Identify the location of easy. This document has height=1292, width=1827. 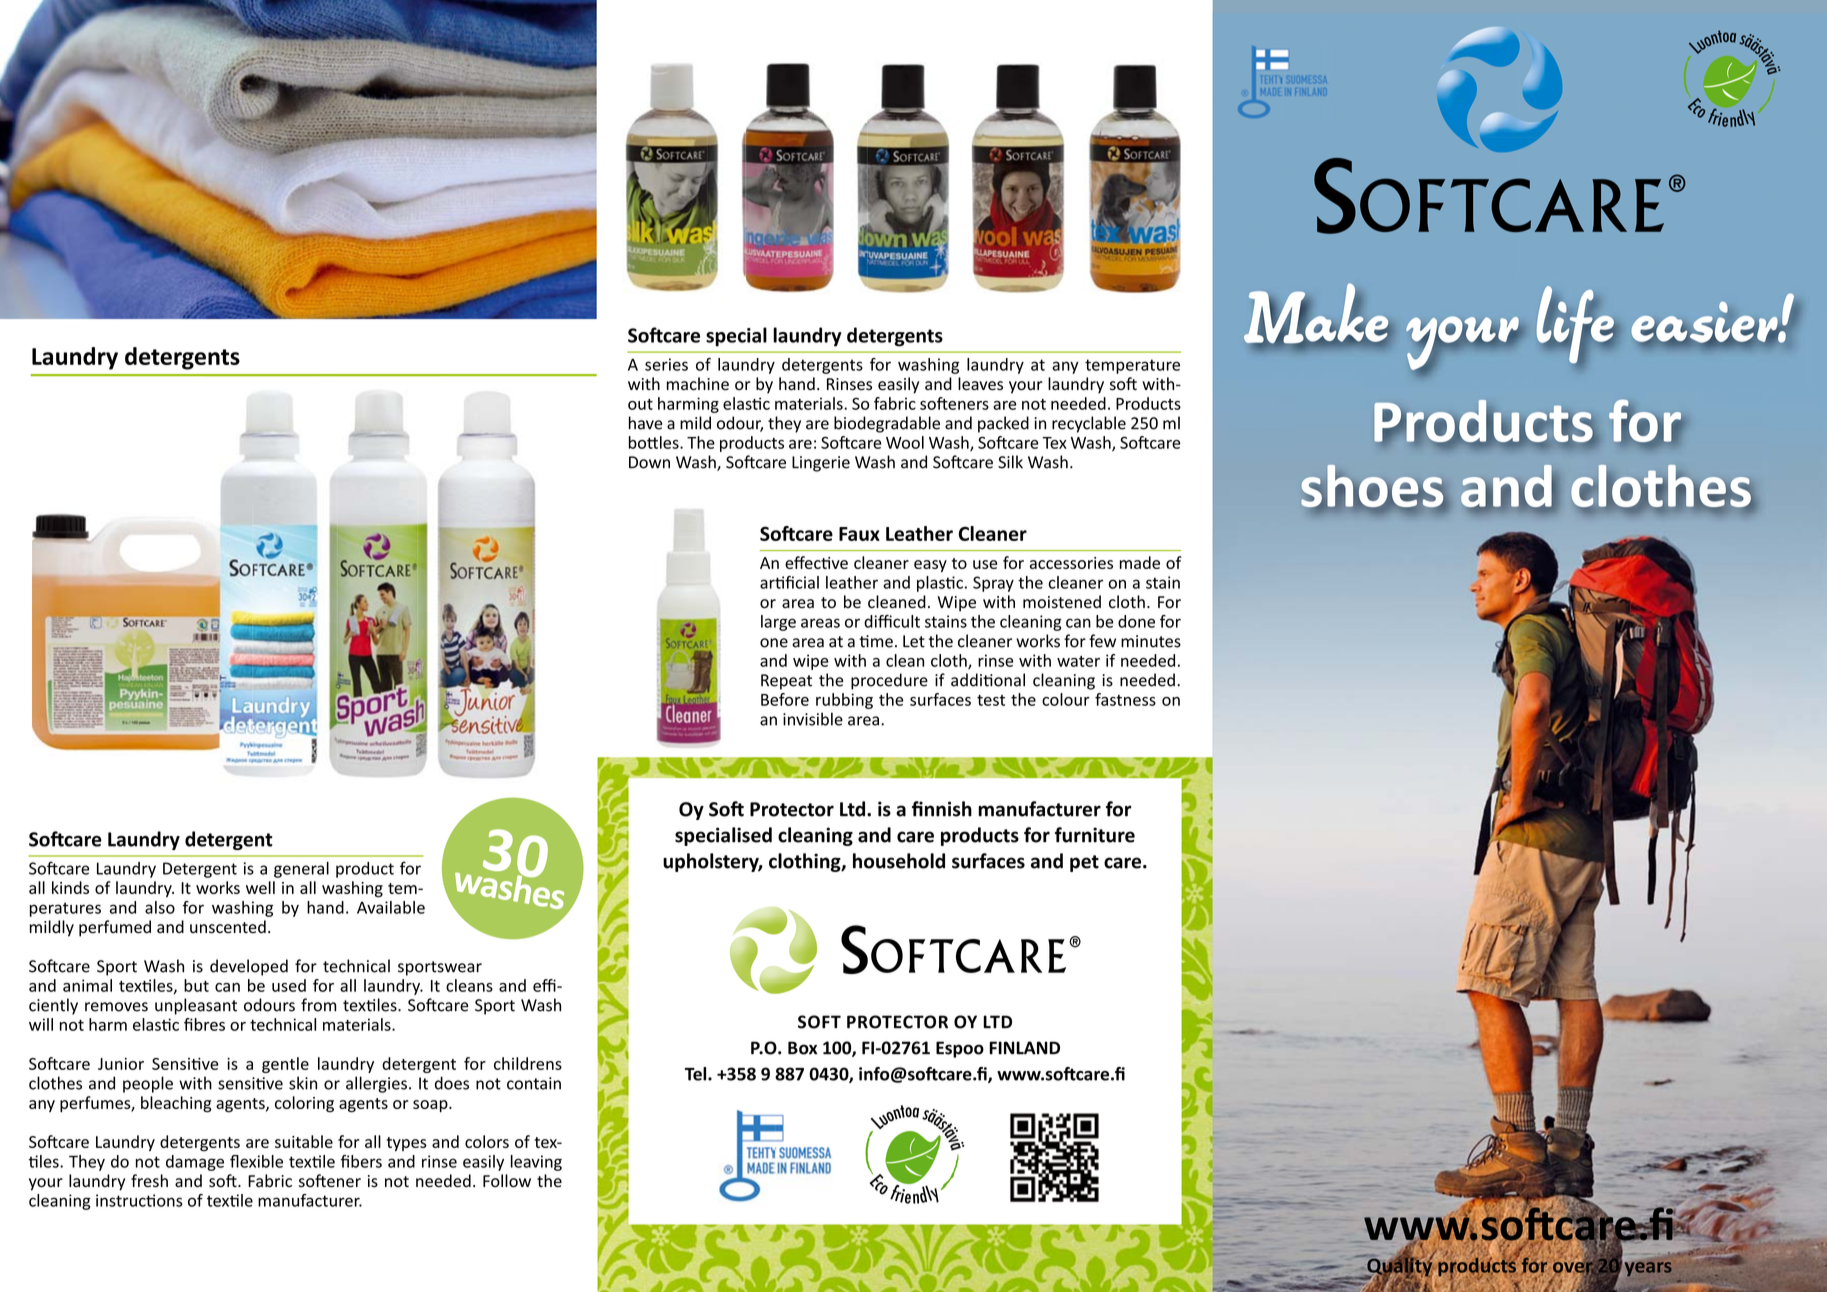
(930, 566).
